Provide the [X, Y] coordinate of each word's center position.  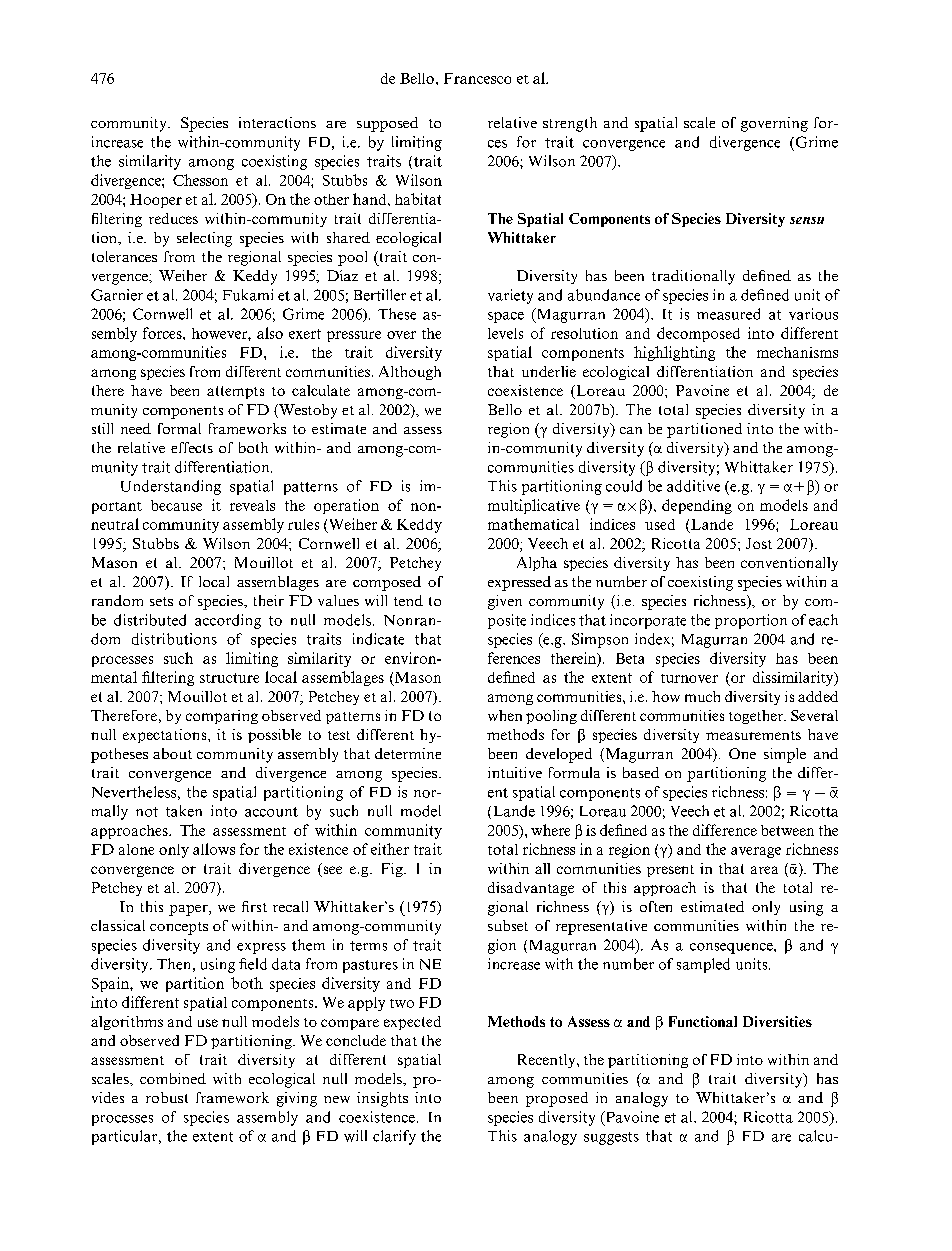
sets [161, 601]
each [823, 620]
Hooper [156, 201]
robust [167, 1097]
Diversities [777, 1021]
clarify [394, 1137]
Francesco [477, 78]
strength [570, 124]
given [505, 602]
